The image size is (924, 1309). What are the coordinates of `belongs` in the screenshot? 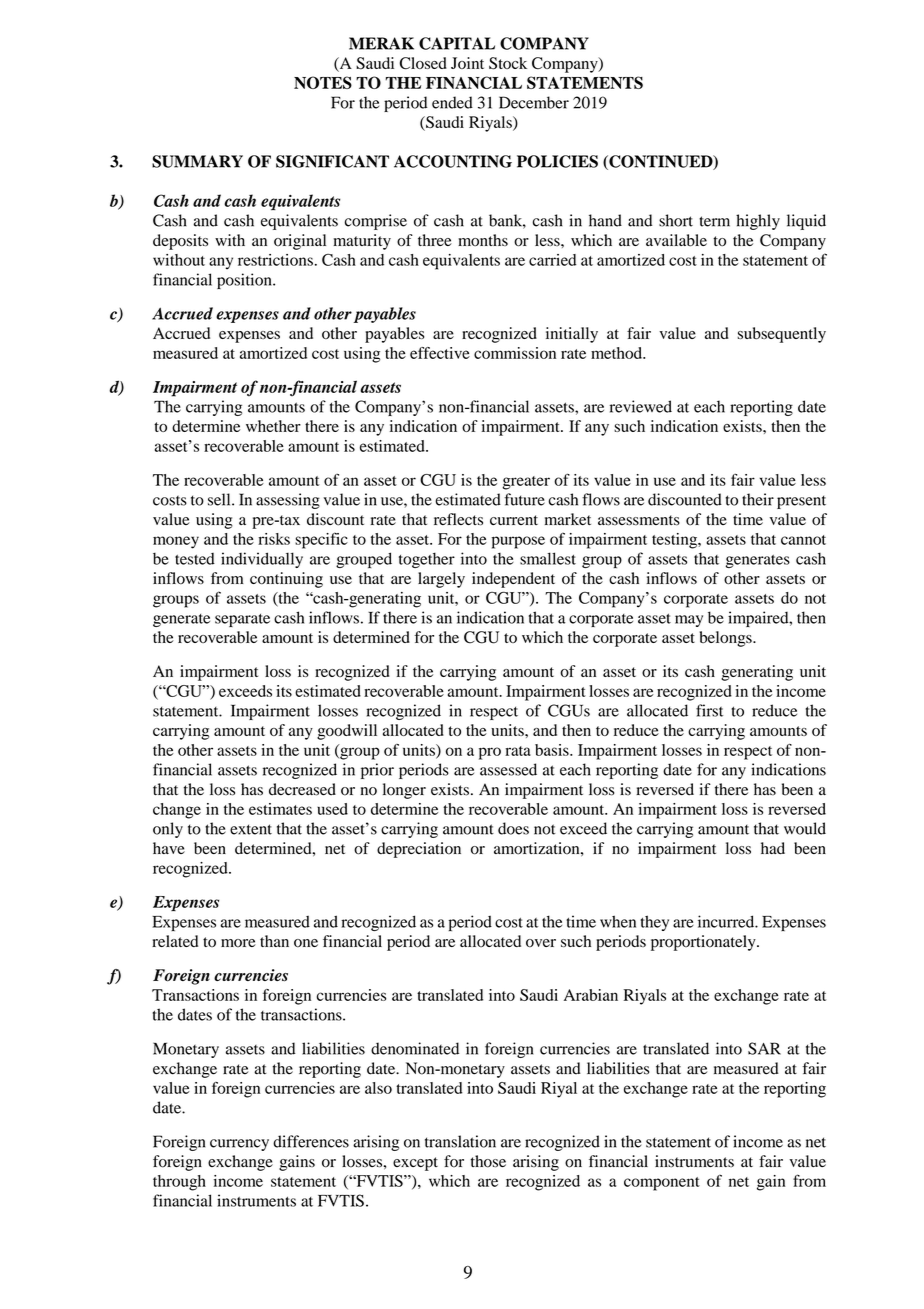 It's located at (727, 639).
